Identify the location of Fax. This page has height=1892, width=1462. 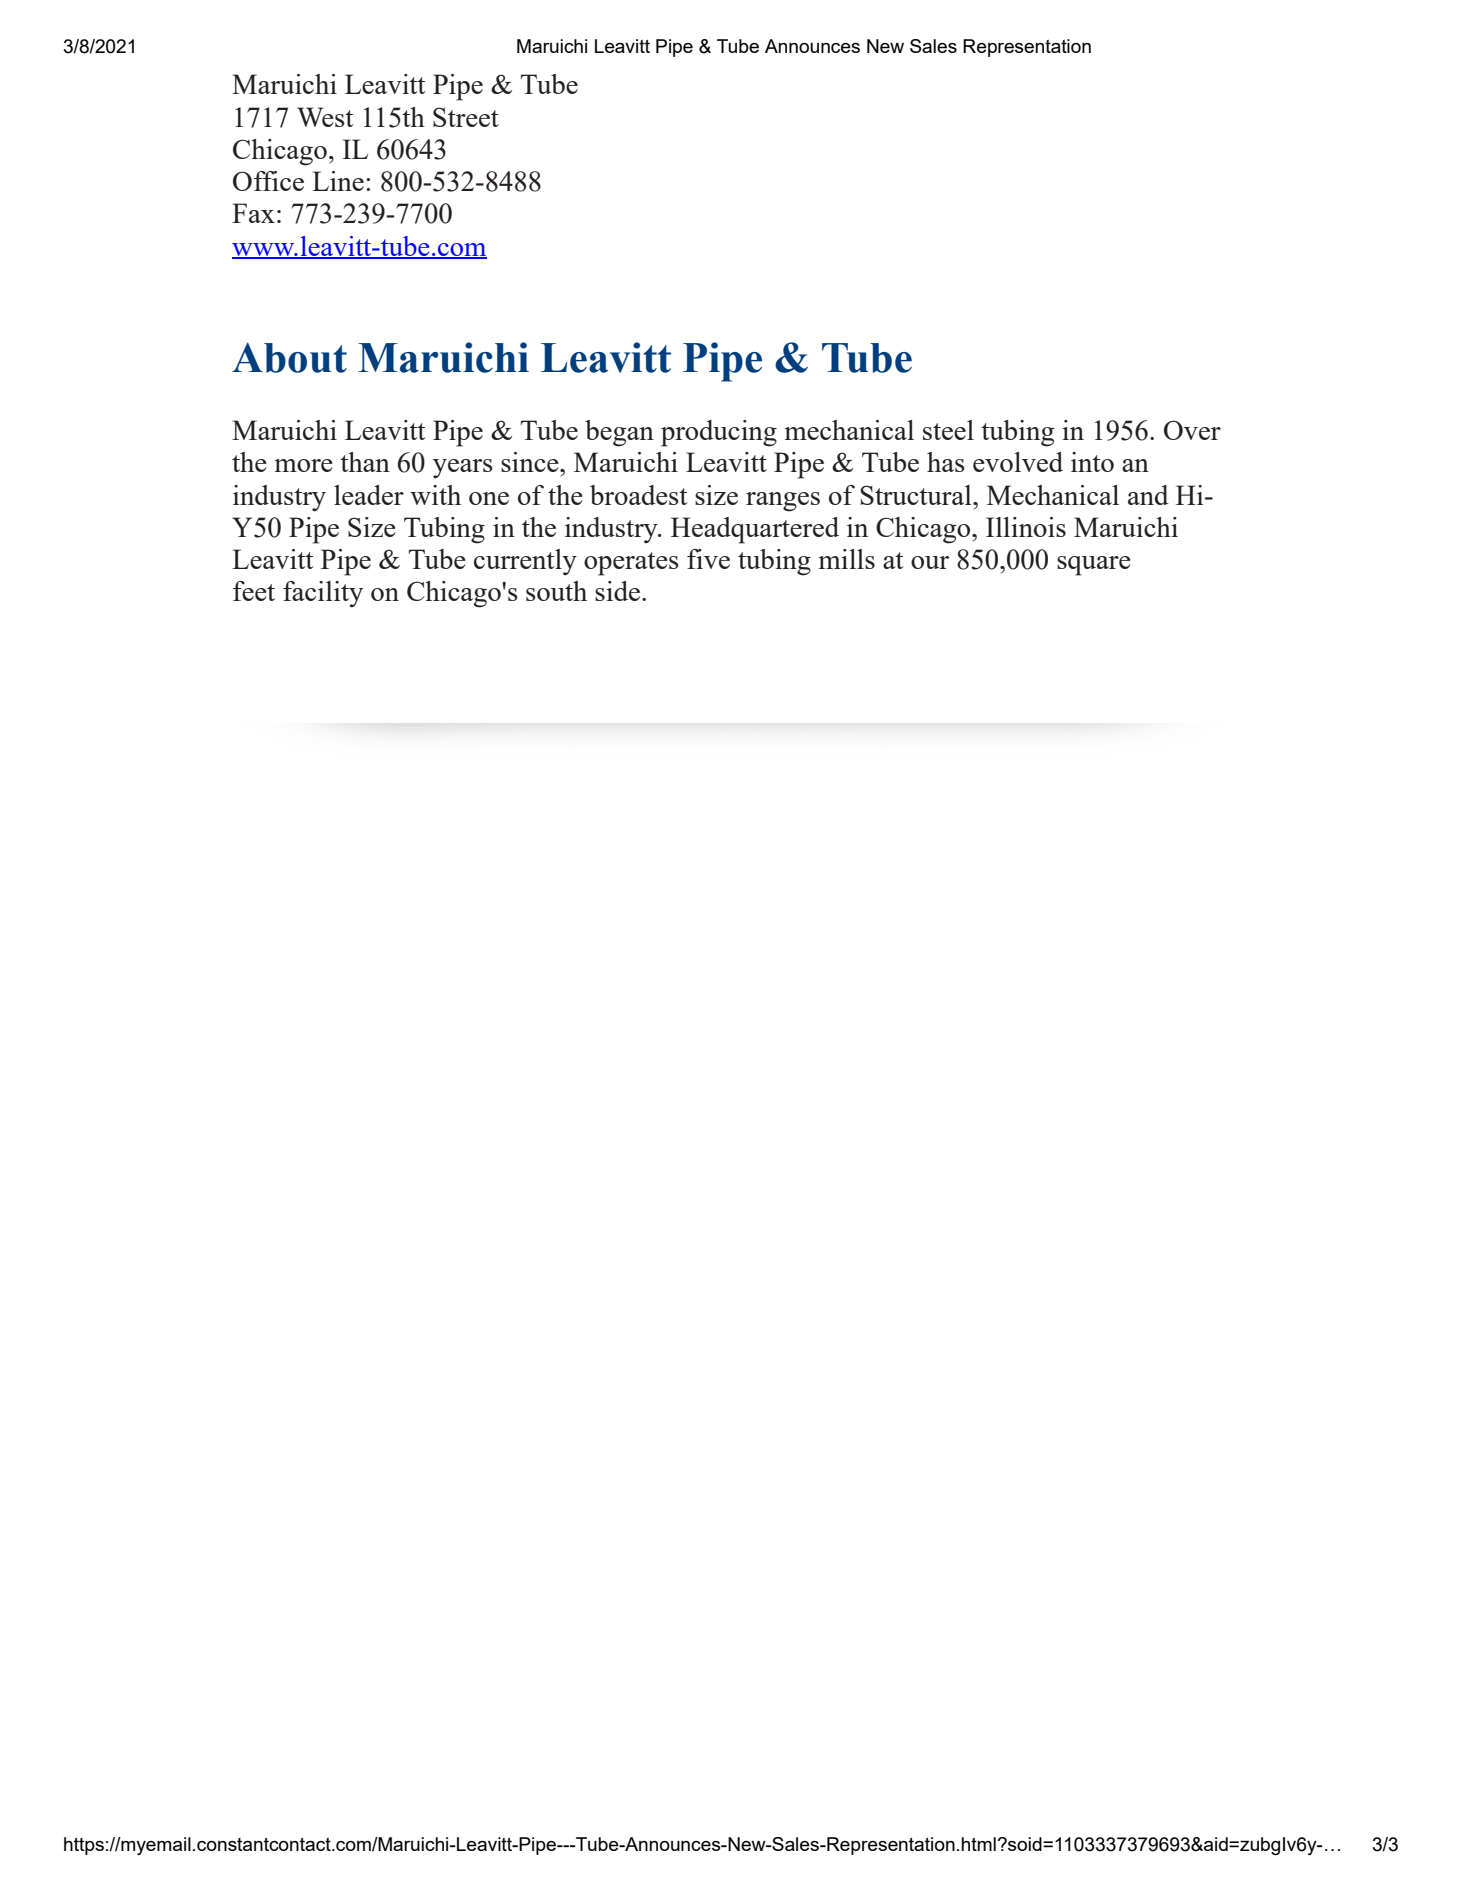
(253, 213).
